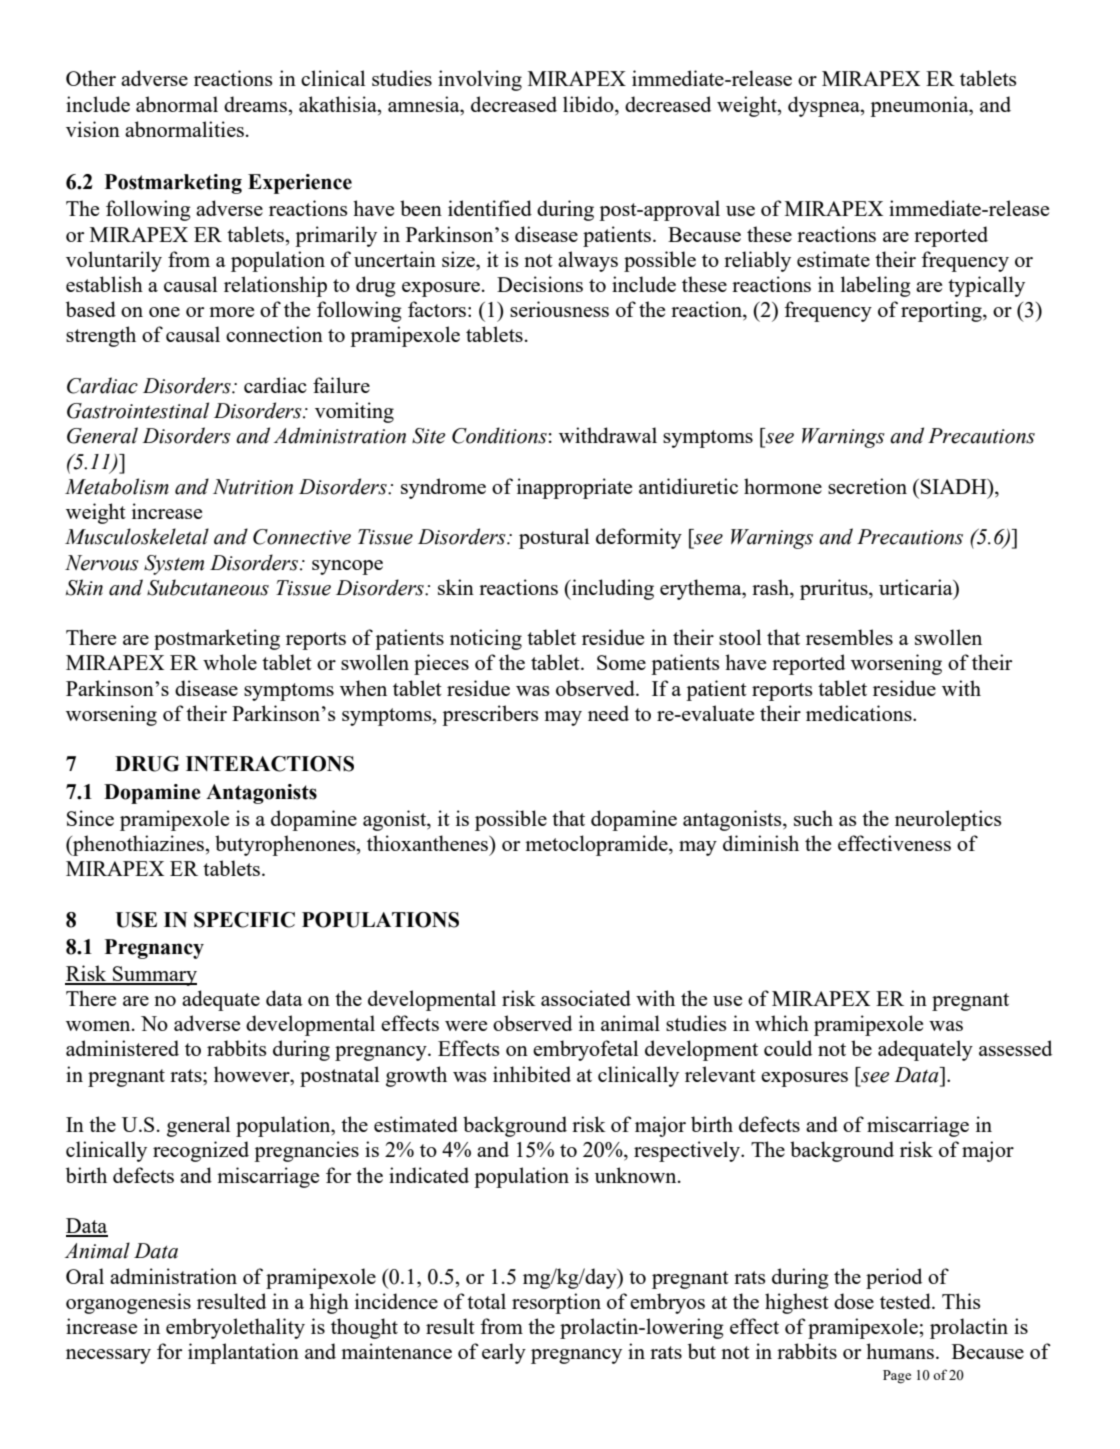  Describe the element at coordinates (608, 713) in the screenshot. I see `need` at that location.
